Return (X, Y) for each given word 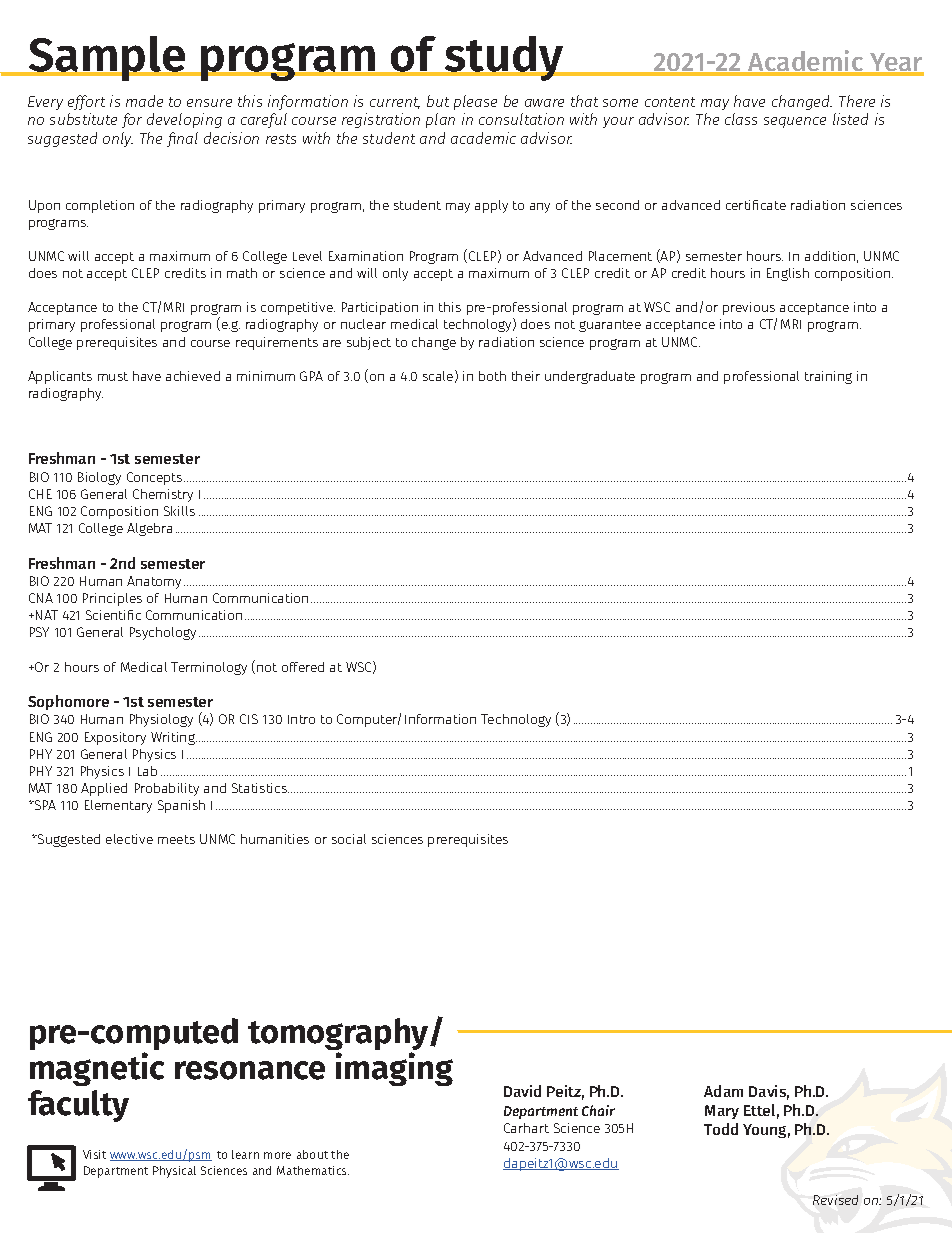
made (144, 101)
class (741, 119)
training (828, 377)
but (438, 101)
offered (303, 667)
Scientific (113, 615)
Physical (174, 1172)
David (522, 1091)
